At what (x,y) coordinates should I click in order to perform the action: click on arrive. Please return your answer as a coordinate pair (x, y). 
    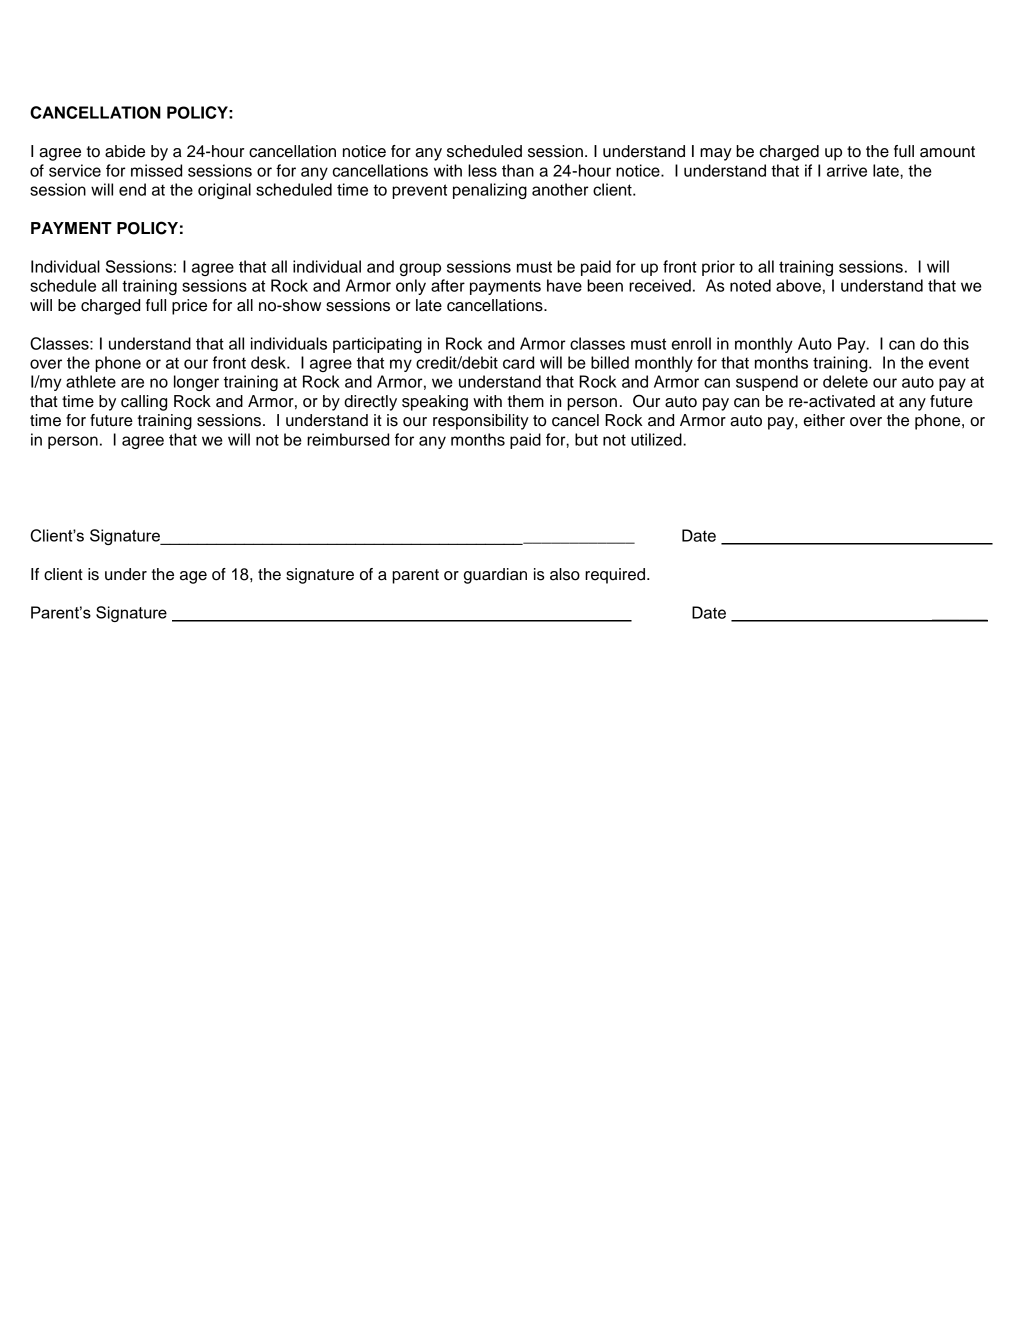
    Looking at the image, I should click on (847, 170).
